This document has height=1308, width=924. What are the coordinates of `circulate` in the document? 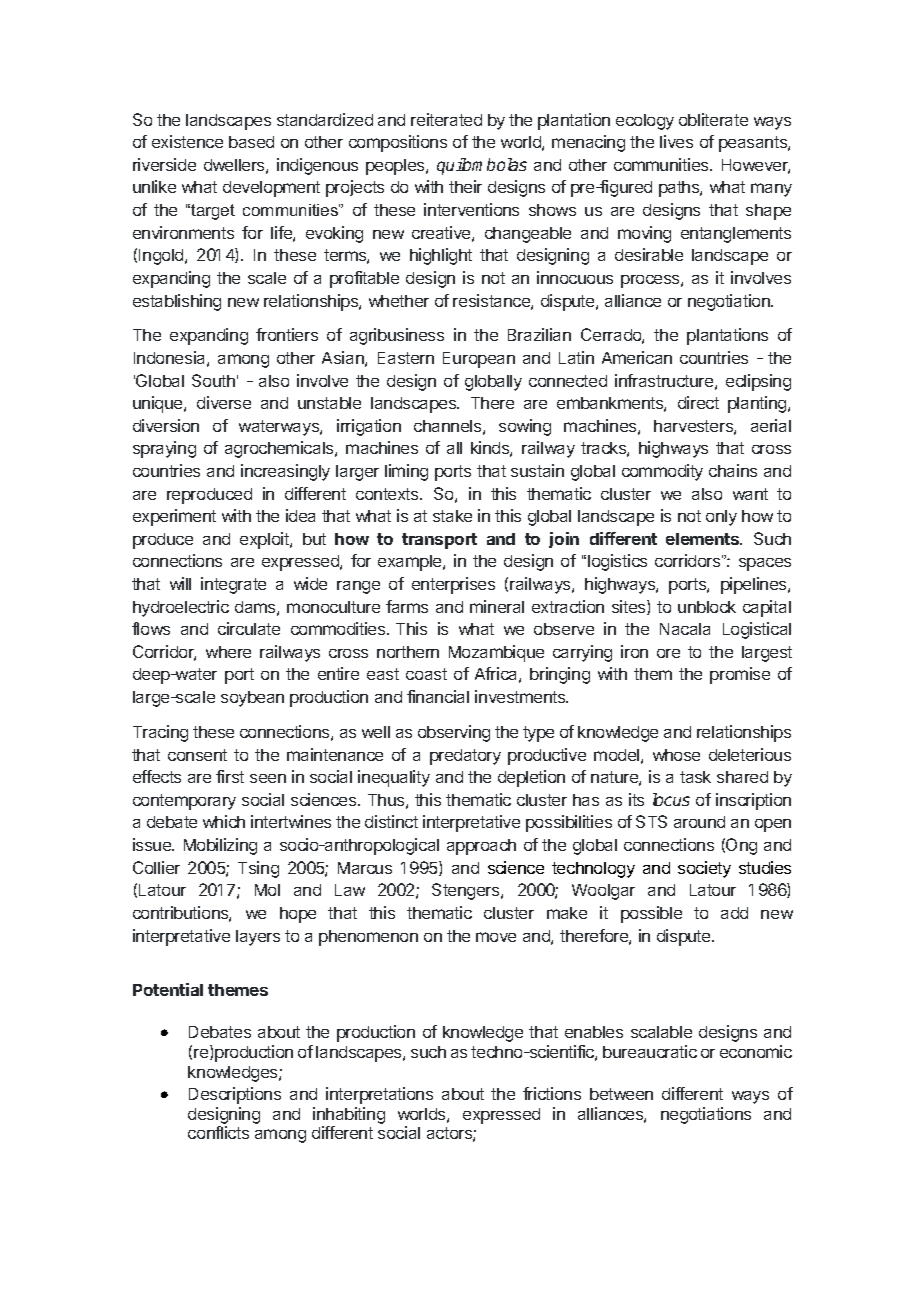 It's located at (249, 628).
